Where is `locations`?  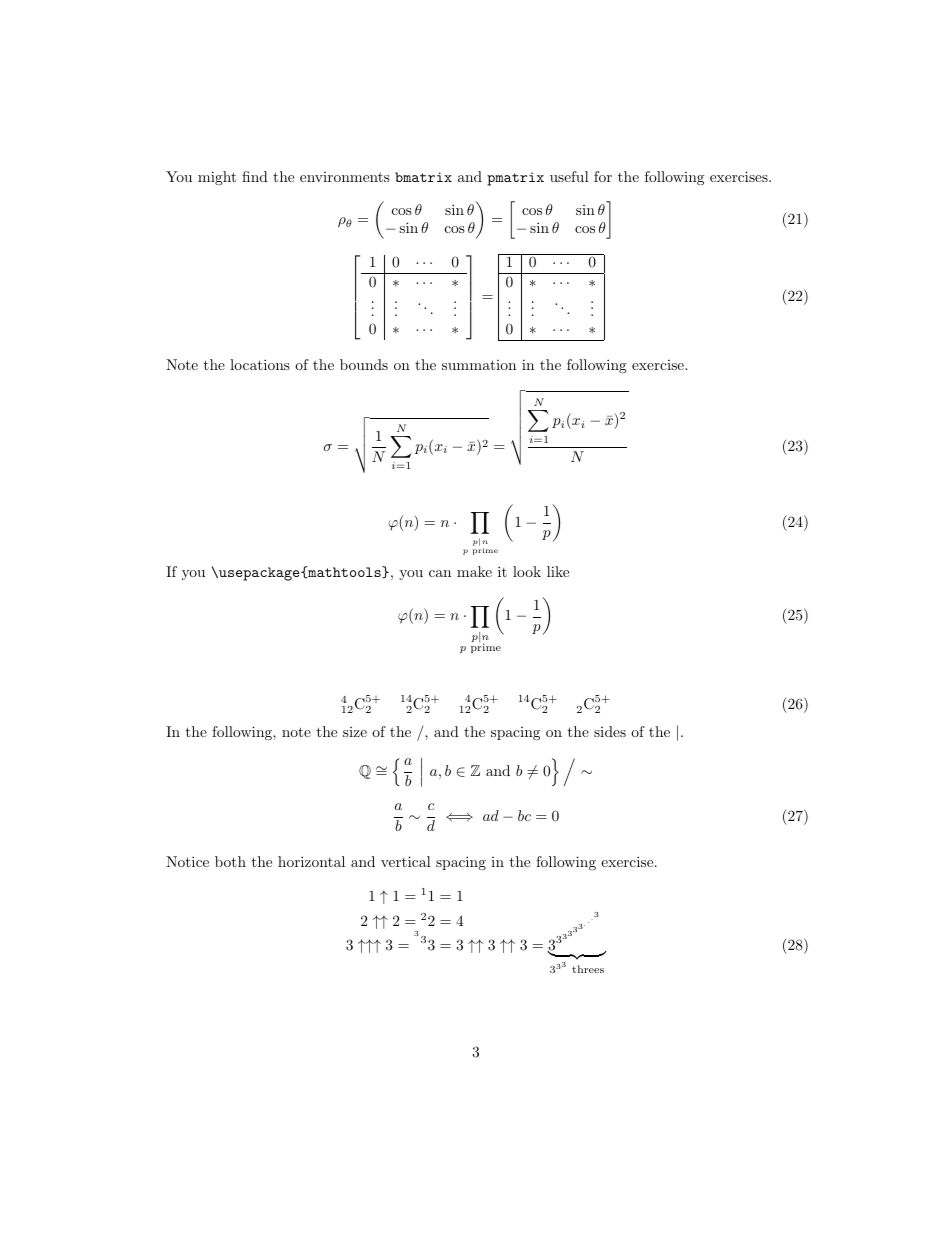
locations is located at coordinates (260, 364).
